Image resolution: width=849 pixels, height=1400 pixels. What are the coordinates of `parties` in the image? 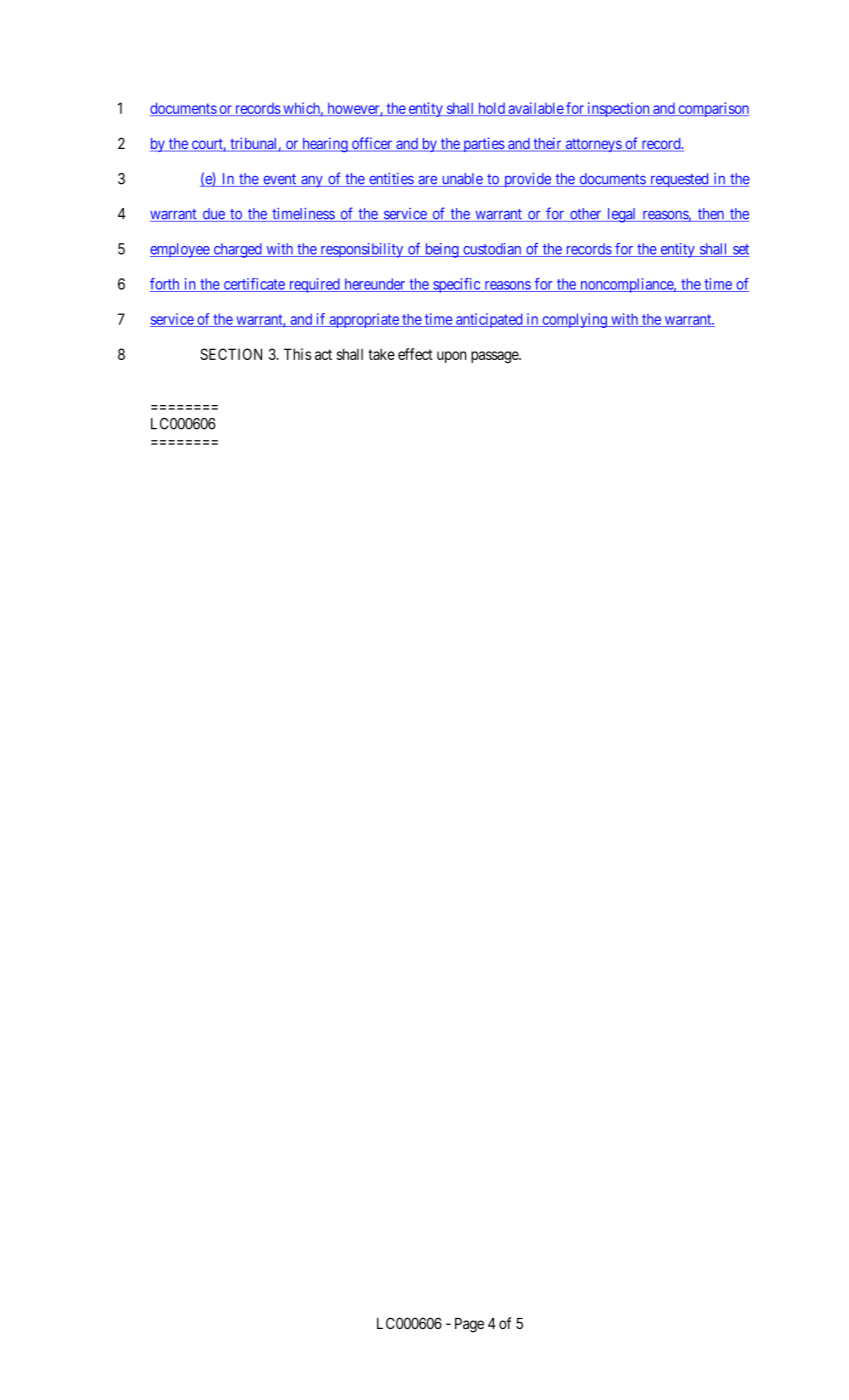 It's located at (483, 144).
